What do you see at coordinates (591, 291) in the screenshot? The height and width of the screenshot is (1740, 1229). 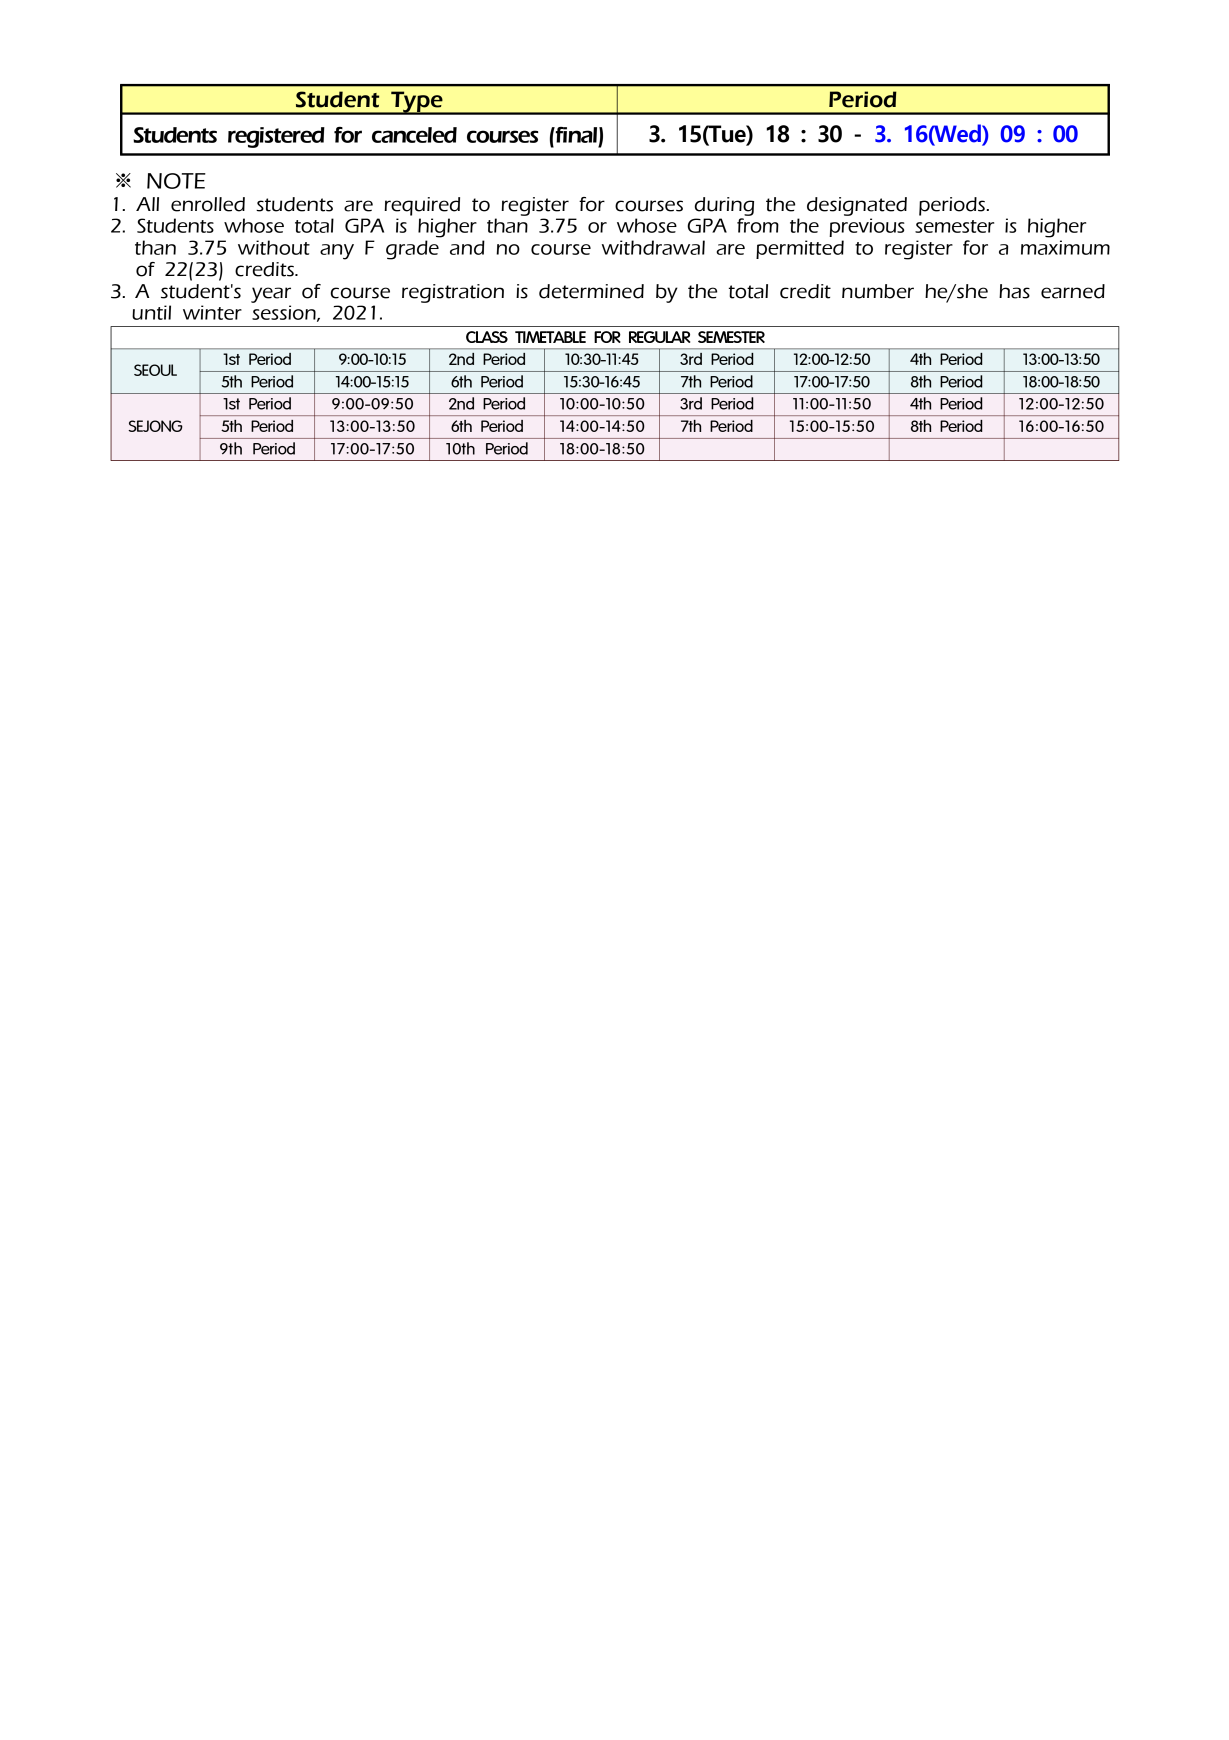 I see `determined` at bounding box center [591, 291].
